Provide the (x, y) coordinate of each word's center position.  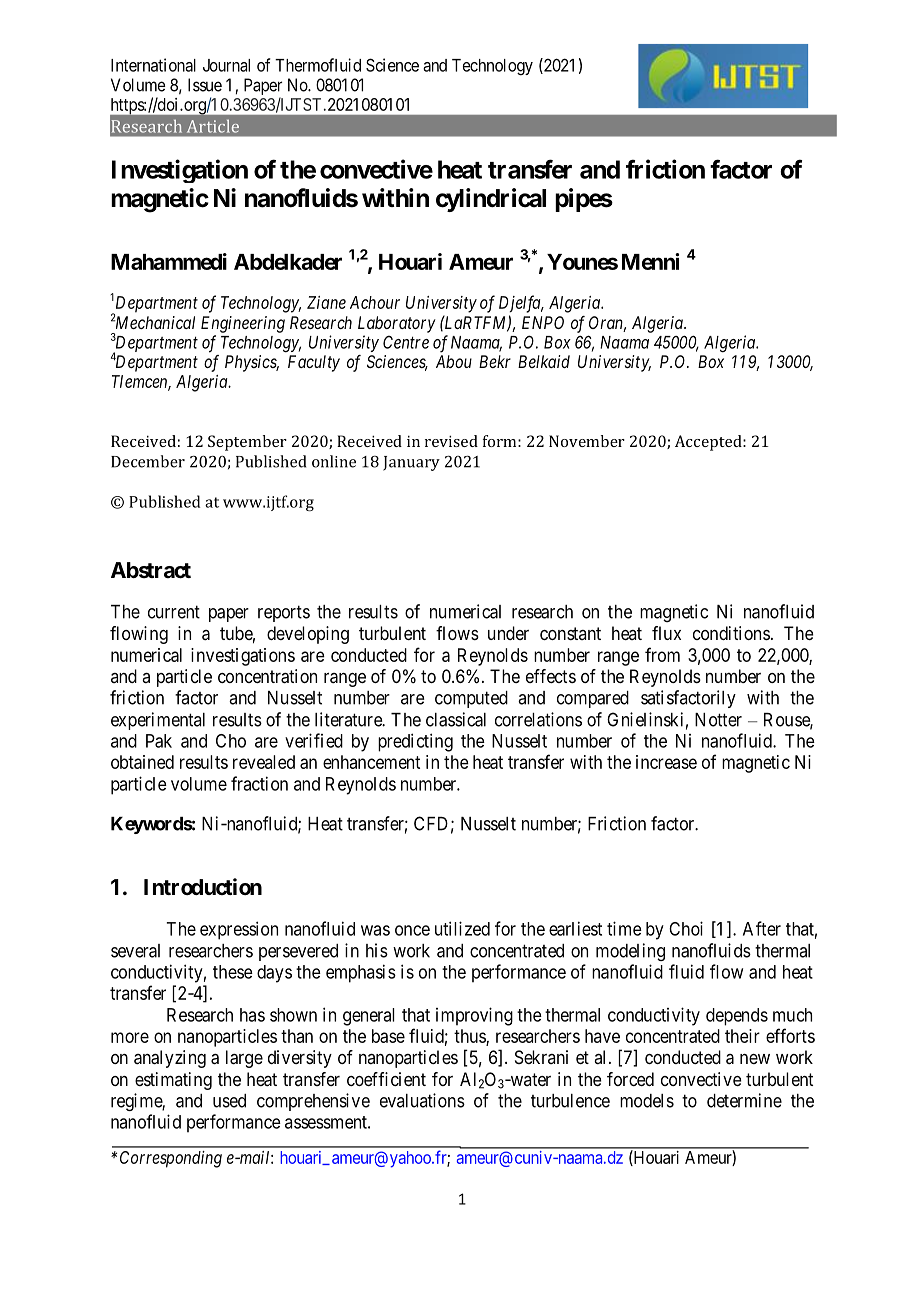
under (508, 633)
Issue (205, 85)
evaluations (422, 1100)
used (229, 1101)
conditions (731, 633)
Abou (454, 361)
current (174, 612)
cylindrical (491, 200)
